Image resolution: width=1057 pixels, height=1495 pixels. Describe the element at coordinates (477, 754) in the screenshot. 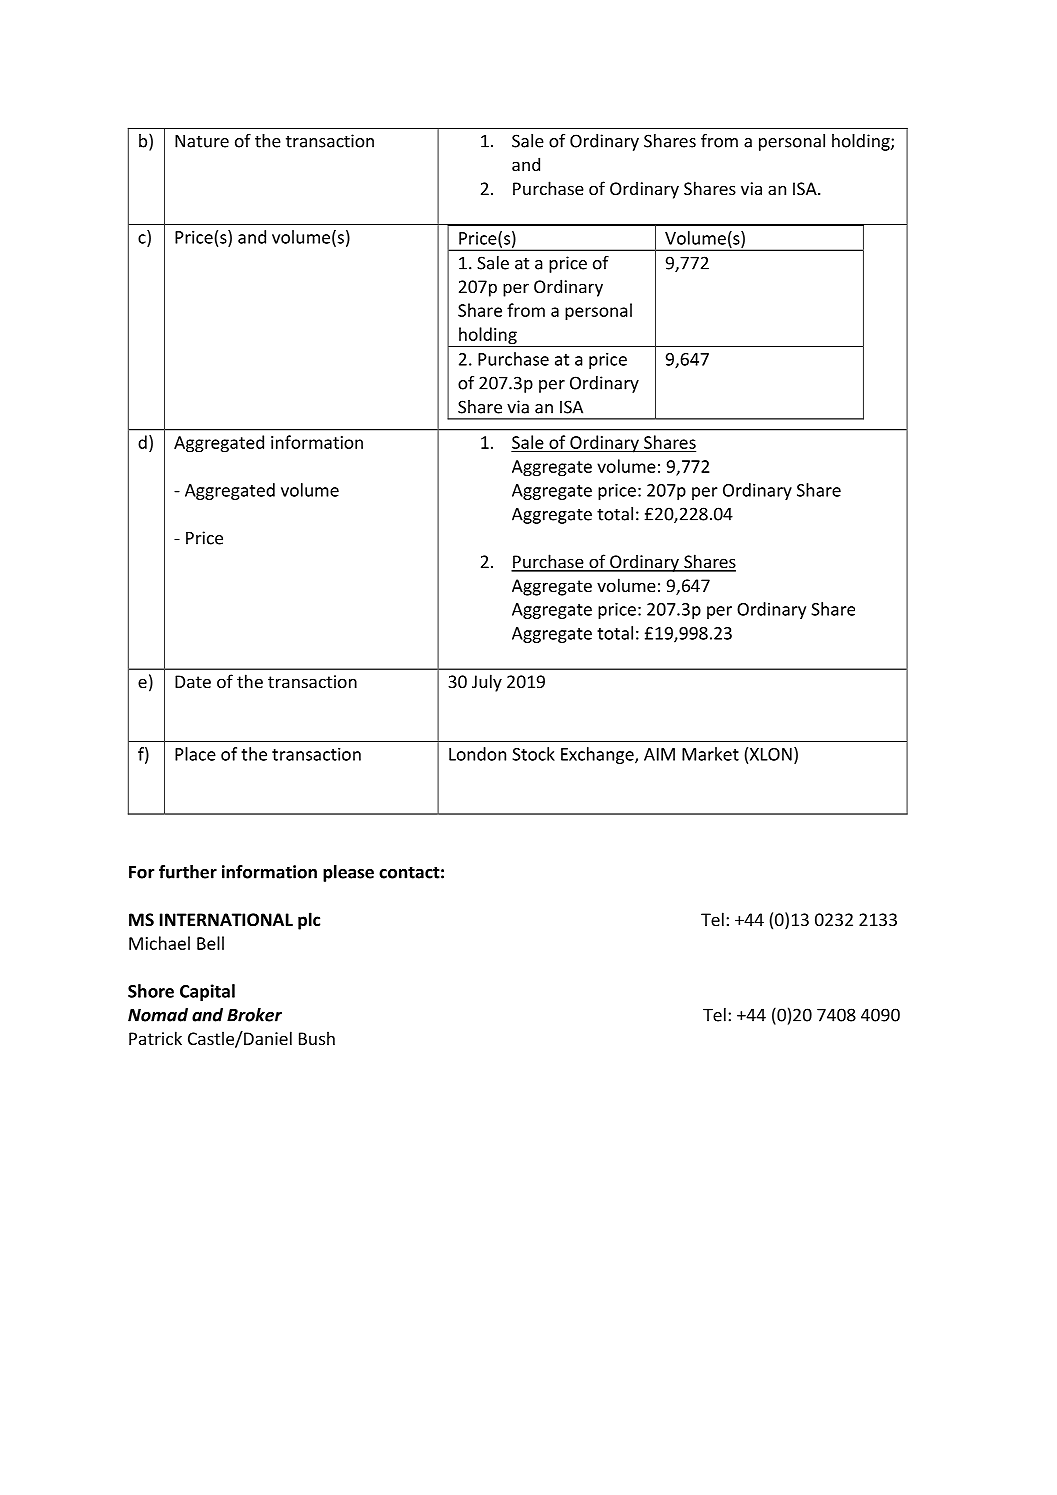

I see `London` at that location.
